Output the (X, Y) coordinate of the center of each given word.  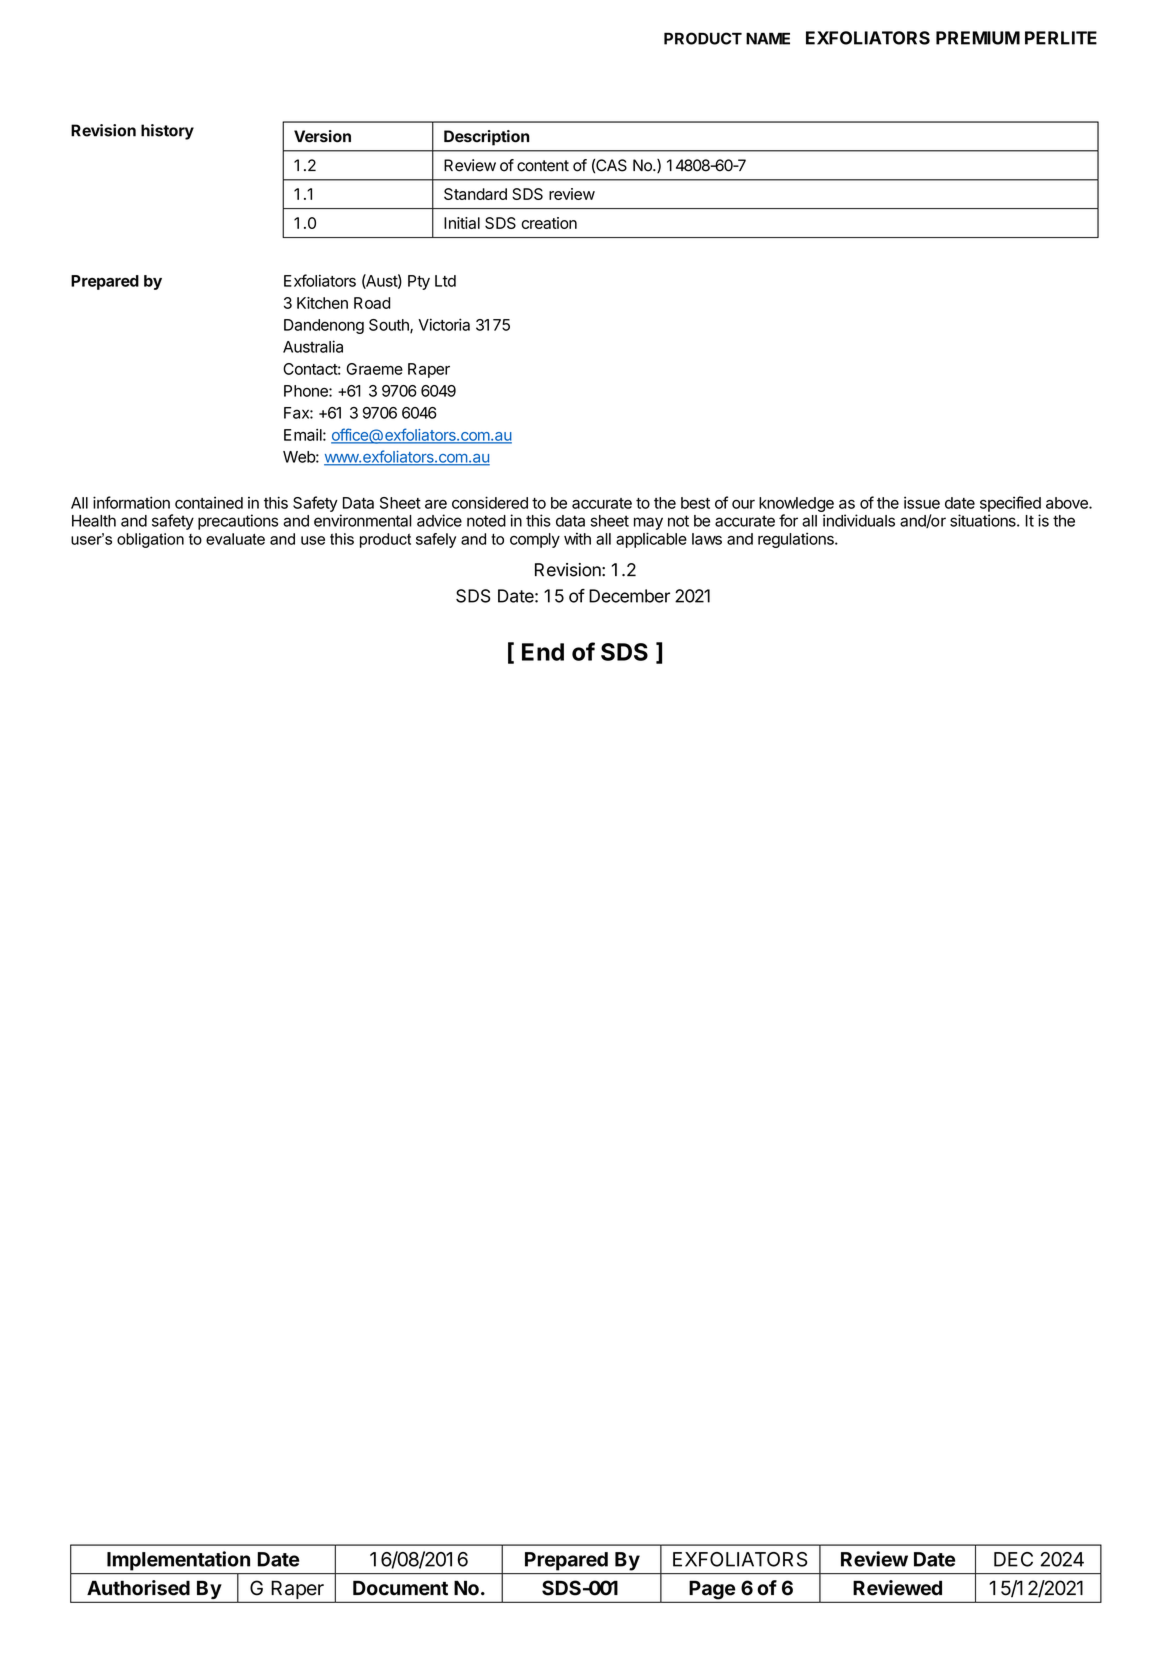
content (543, 166)
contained (209, 503)
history (167, 132)
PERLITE (1061, 38)
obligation (150, 540)
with (577, 539)
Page (712, 1591)
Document (400, 1588)
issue (922, 502)
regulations (797, 540)
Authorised (138, 1588)
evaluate (235, 539)
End (543, 652)
